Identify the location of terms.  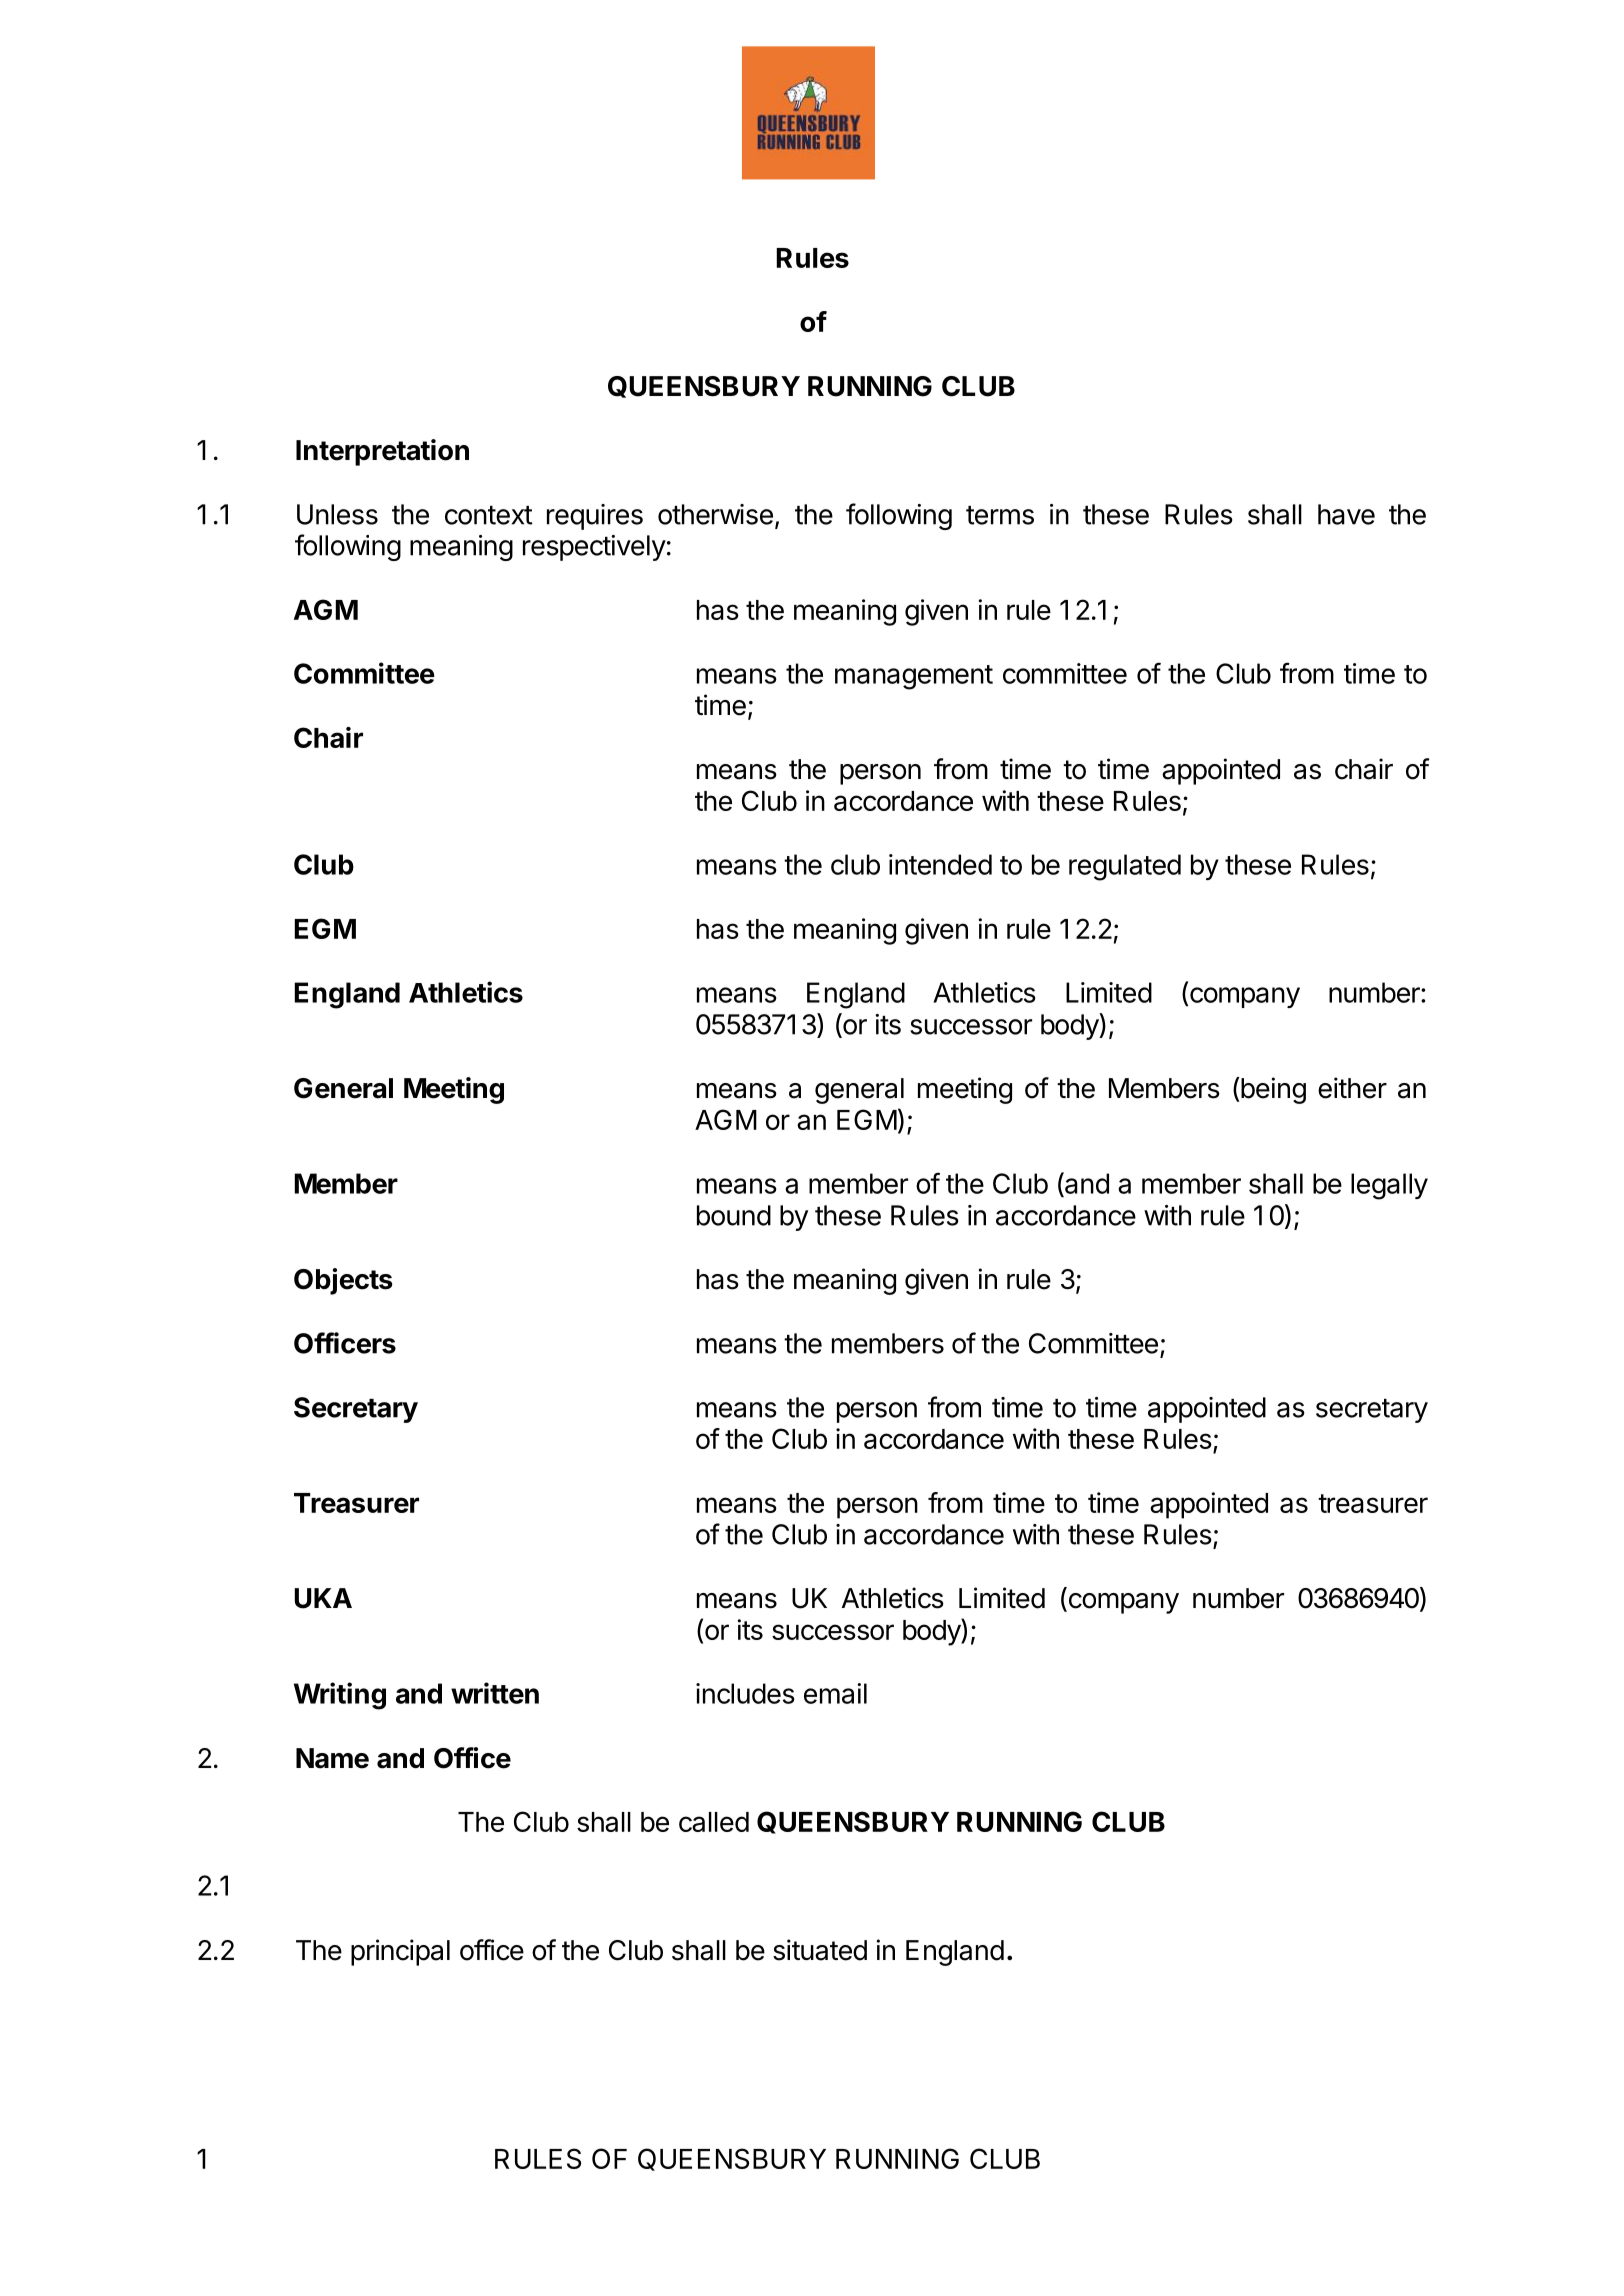
(1000, 515).
